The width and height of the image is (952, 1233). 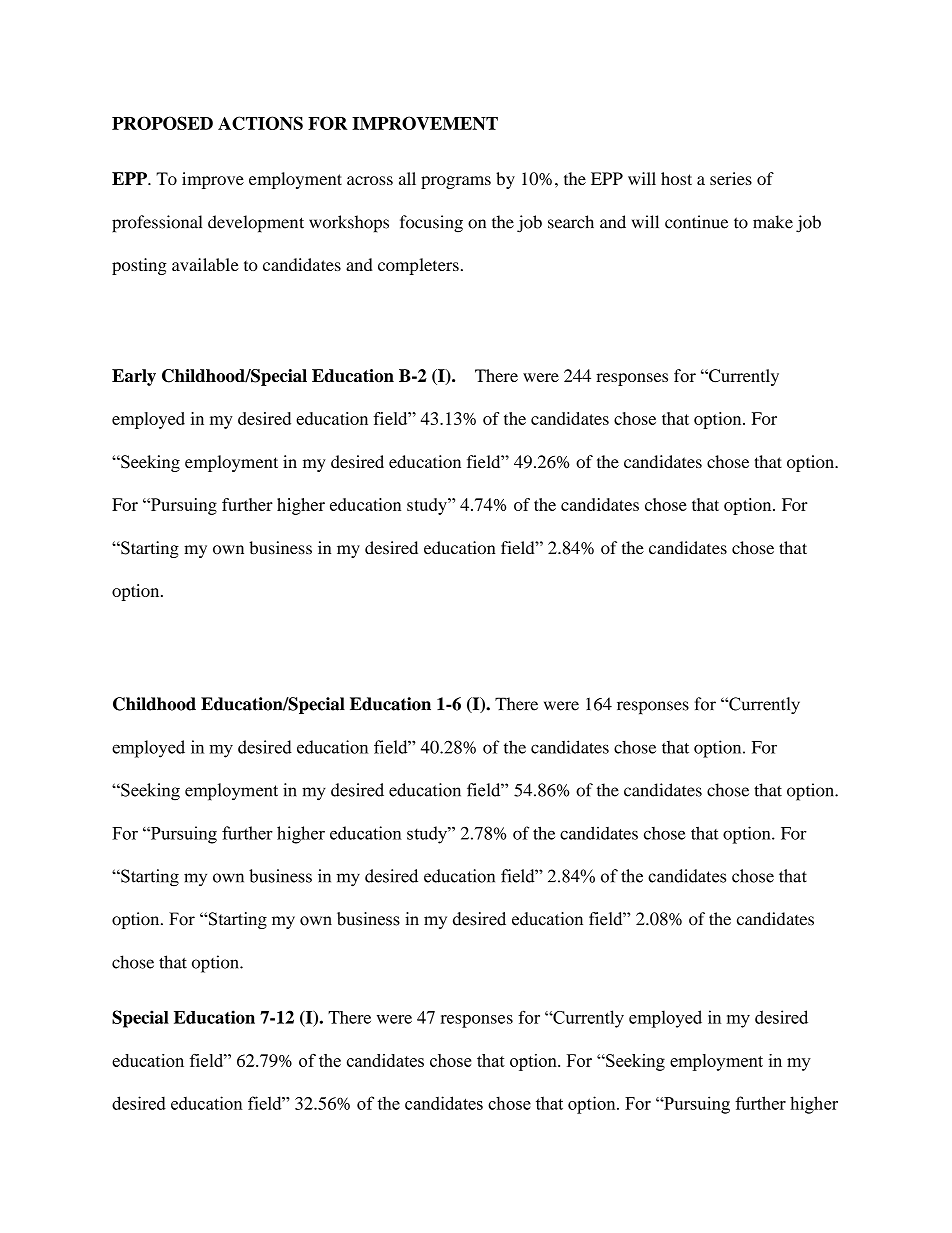 I want to click on available, so click(x=205, y=264).
